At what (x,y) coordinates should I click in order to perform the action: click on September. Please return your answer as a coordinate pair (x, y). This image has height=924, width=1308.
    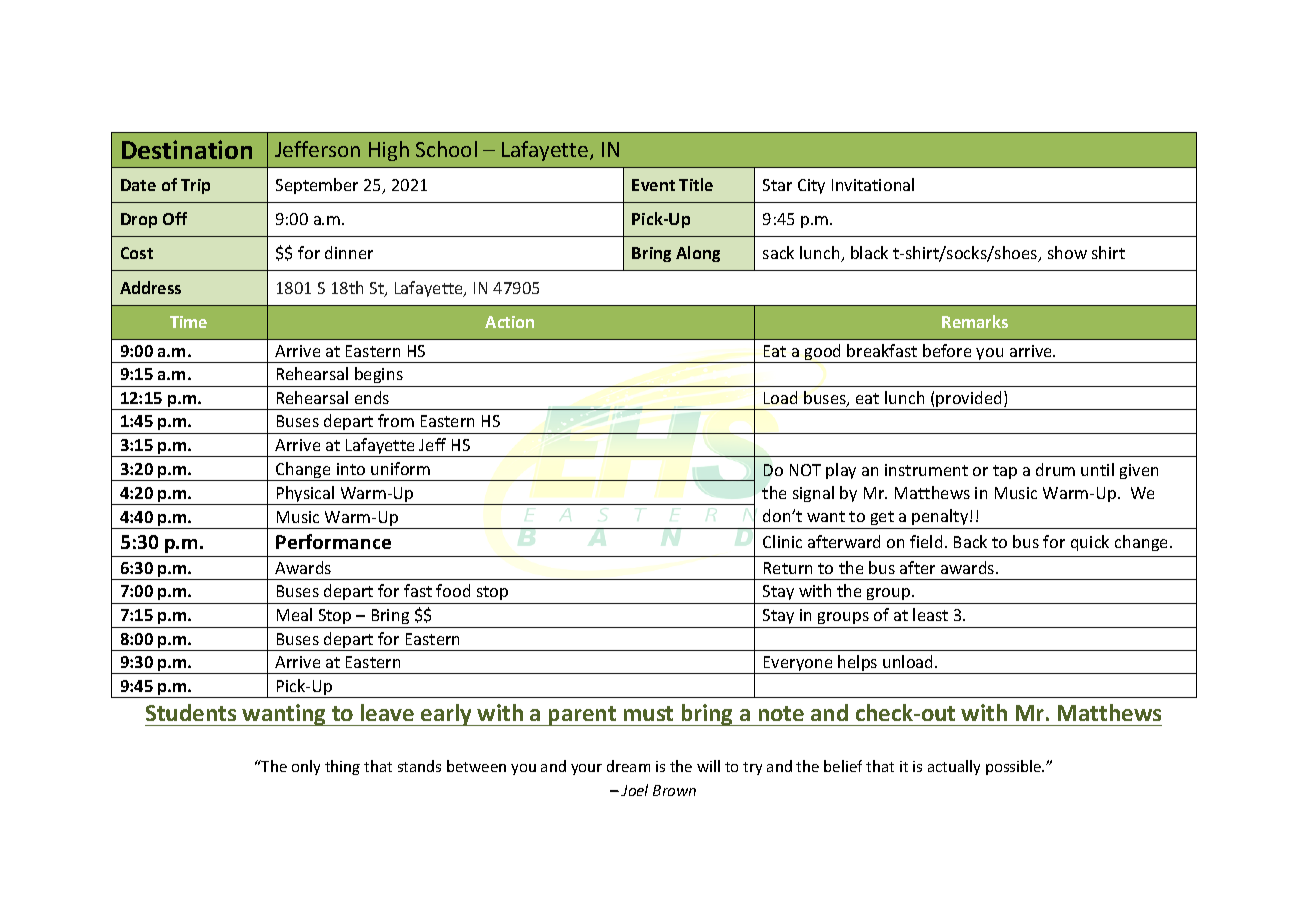
    Looking at the image, I should click on (317, 186).
